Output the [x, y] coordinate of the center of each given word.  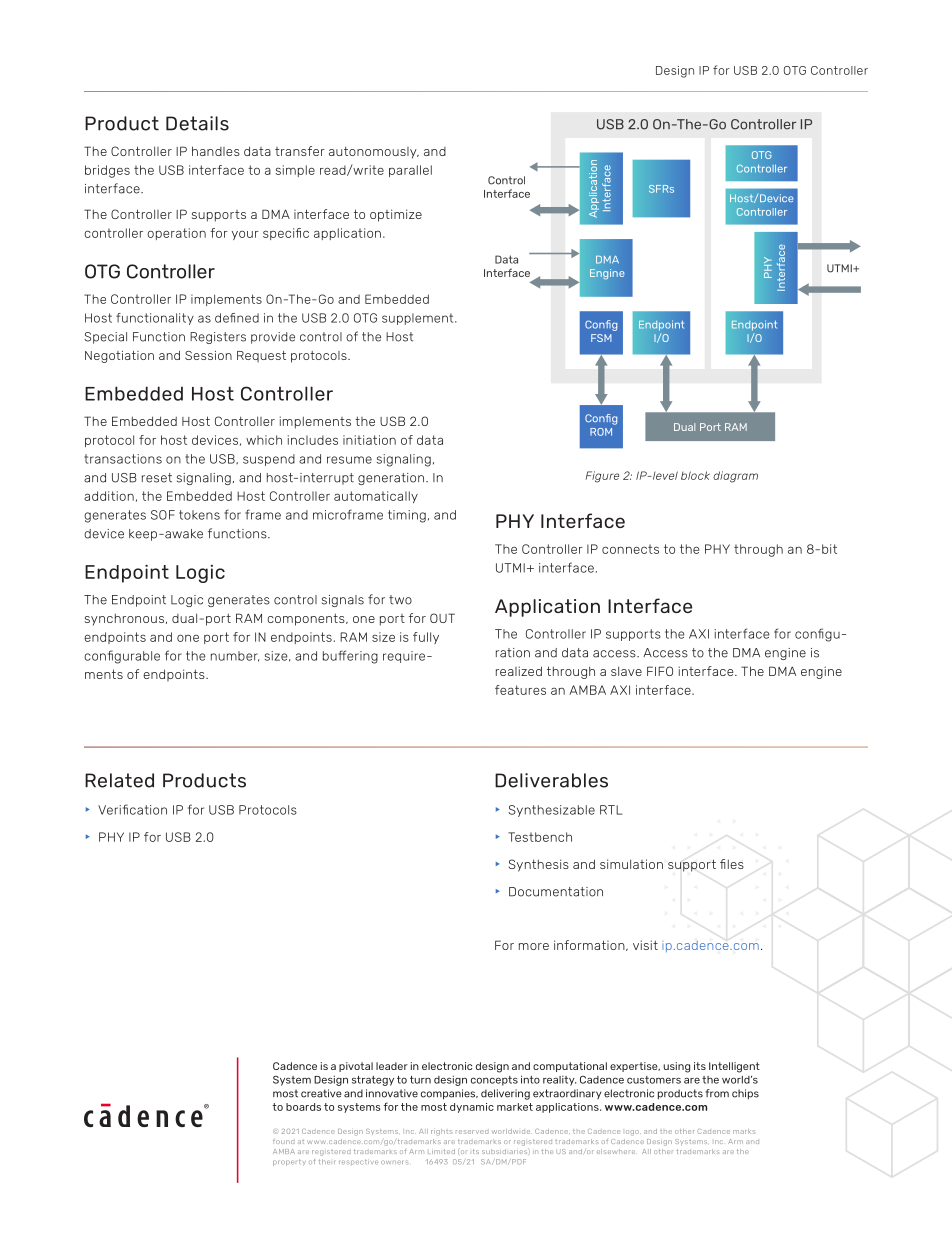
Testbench [540, 837]
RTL [611, 810]
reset [157, 478]
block [695, 475]
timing [407, 516]
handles [216, 151]
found [283, 1142]
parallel [410, 171]
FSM [601, 338]
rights [441, 1132]
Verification [132, 809]
